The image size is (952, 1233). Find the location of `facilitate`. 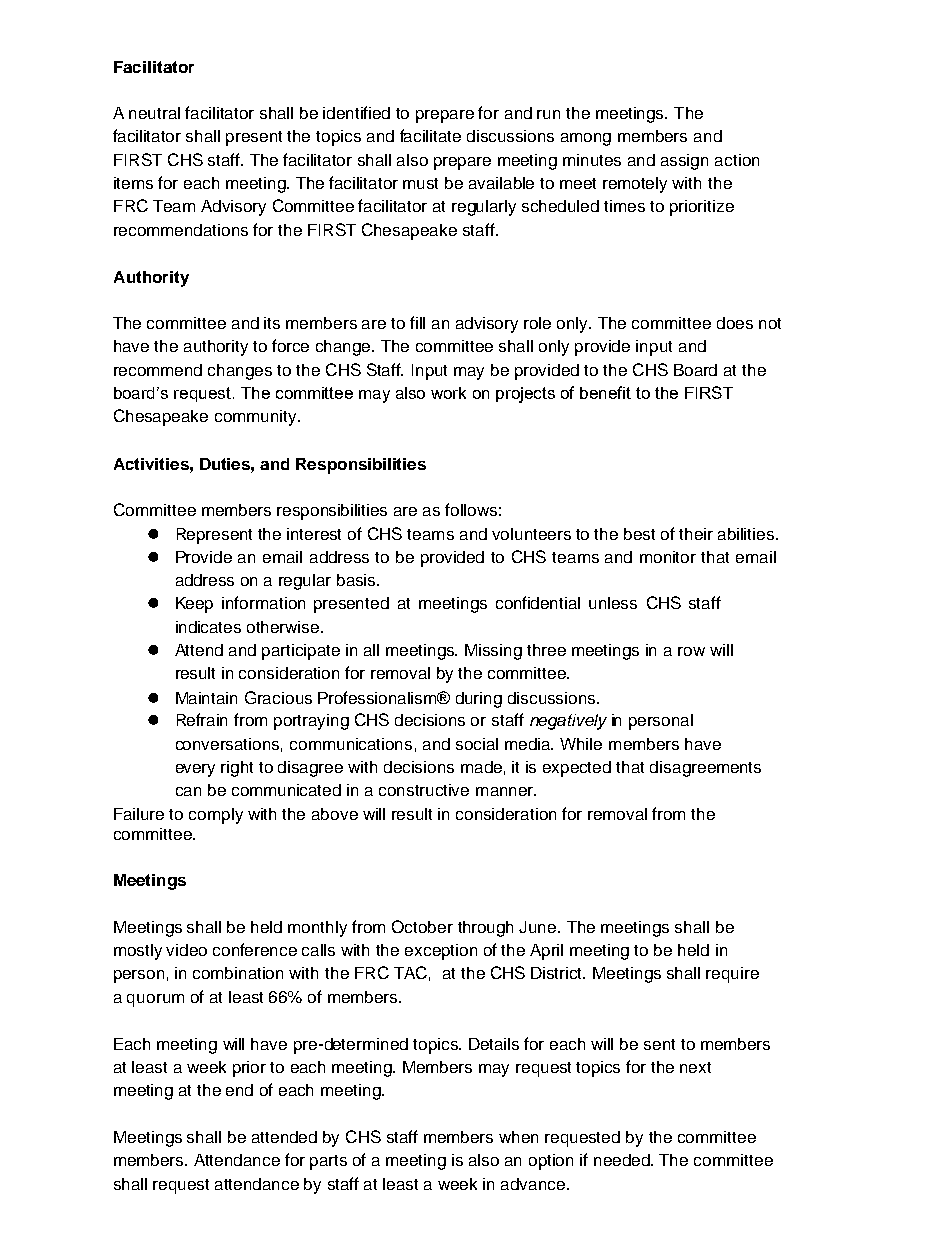

facilitate is located at coordinates (430, 135).
